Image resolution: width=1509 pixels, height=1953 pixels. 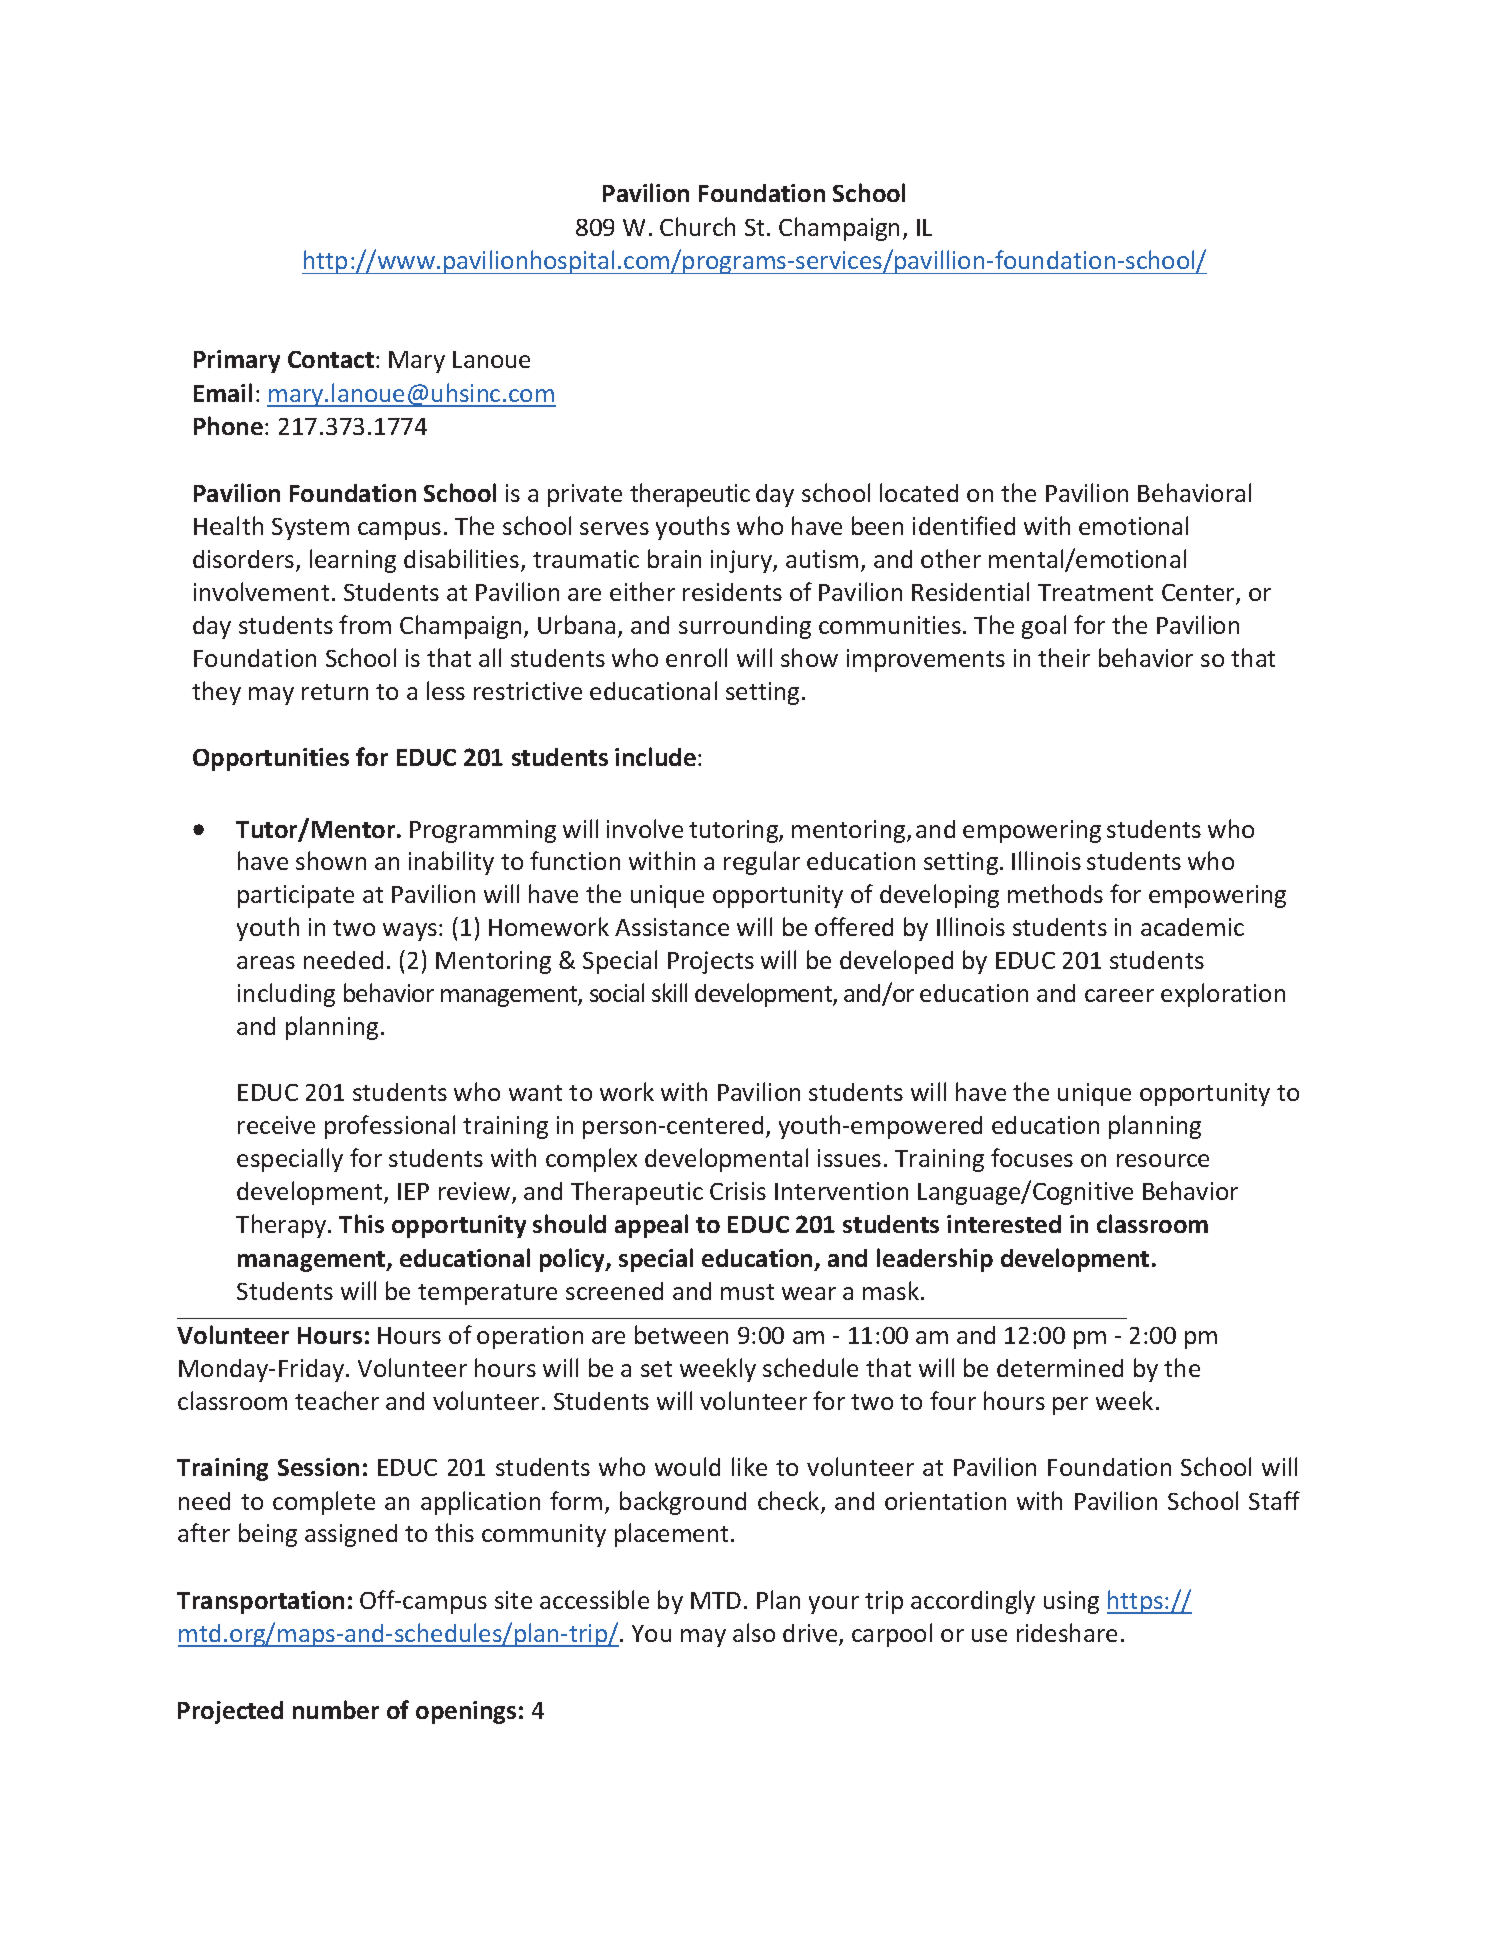 I want to click on career, so click(x=1119, y=995).
